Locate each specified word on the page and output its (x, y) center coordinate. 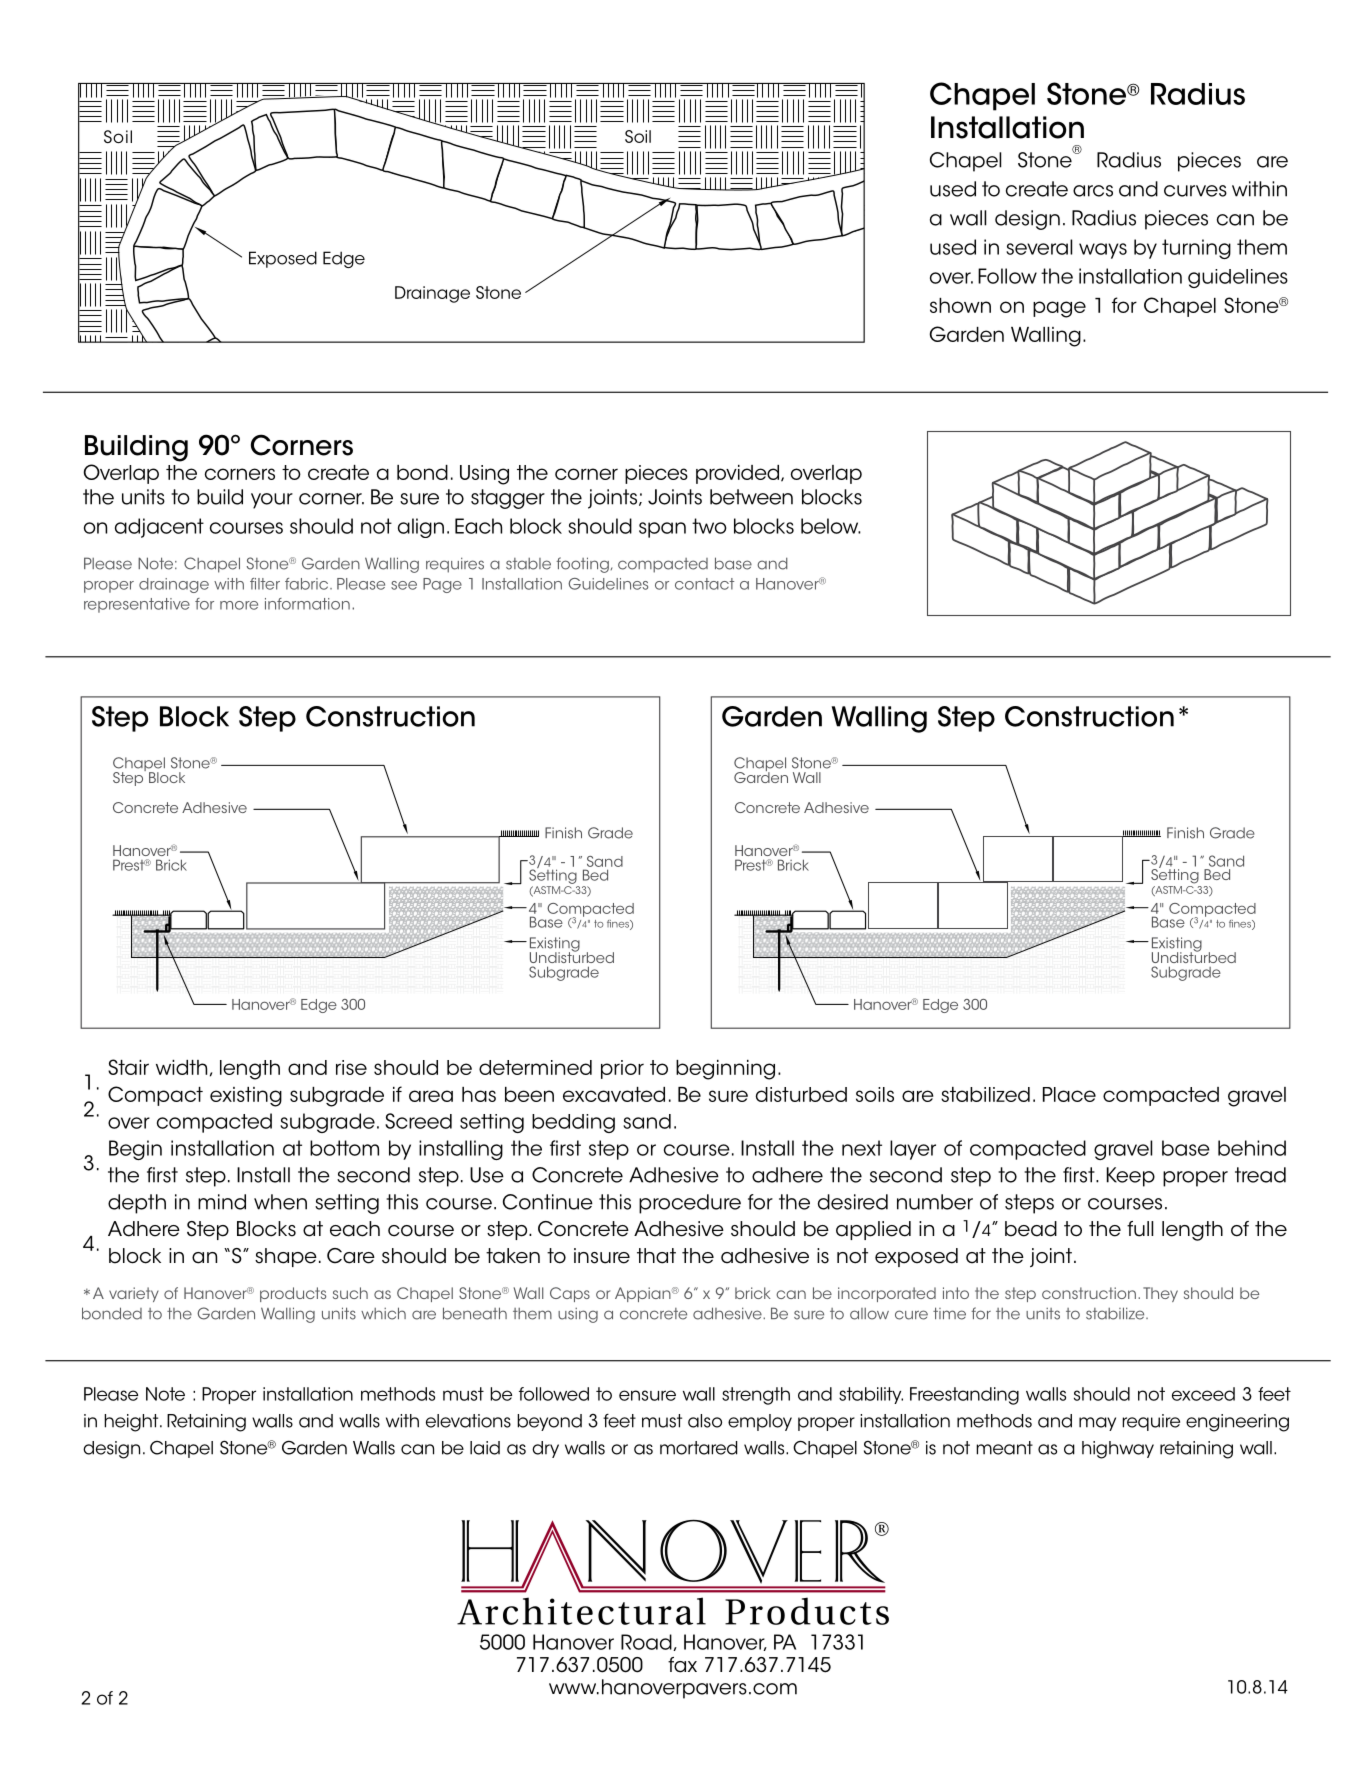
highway (1118, 1450)
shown (960, 305)
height (132, 1423)
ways (1103, 251)
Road (647, 1642)
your (272, 501)
